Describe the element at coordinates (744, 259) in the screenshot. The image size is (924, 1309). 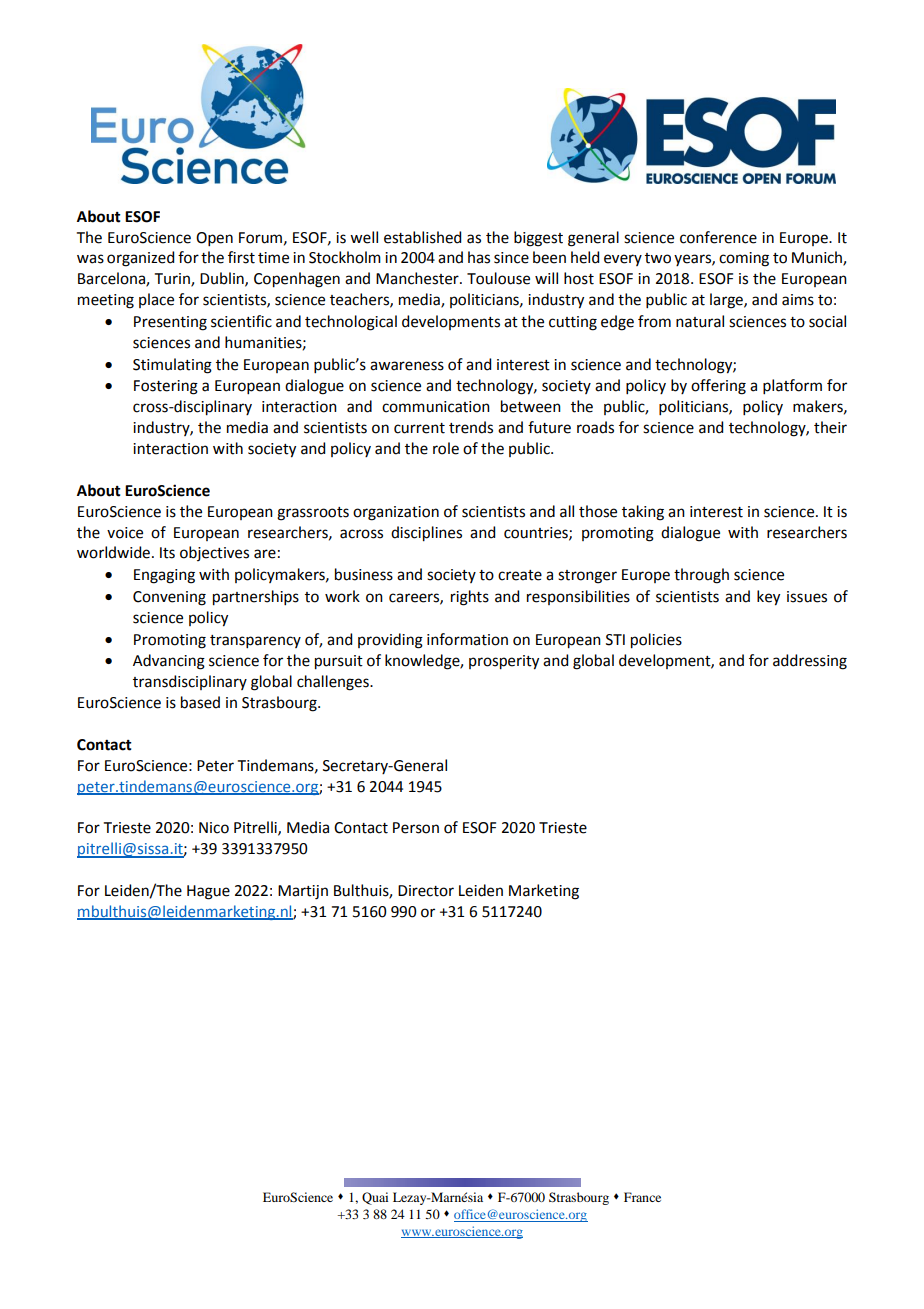
I see `coming` at that location.
